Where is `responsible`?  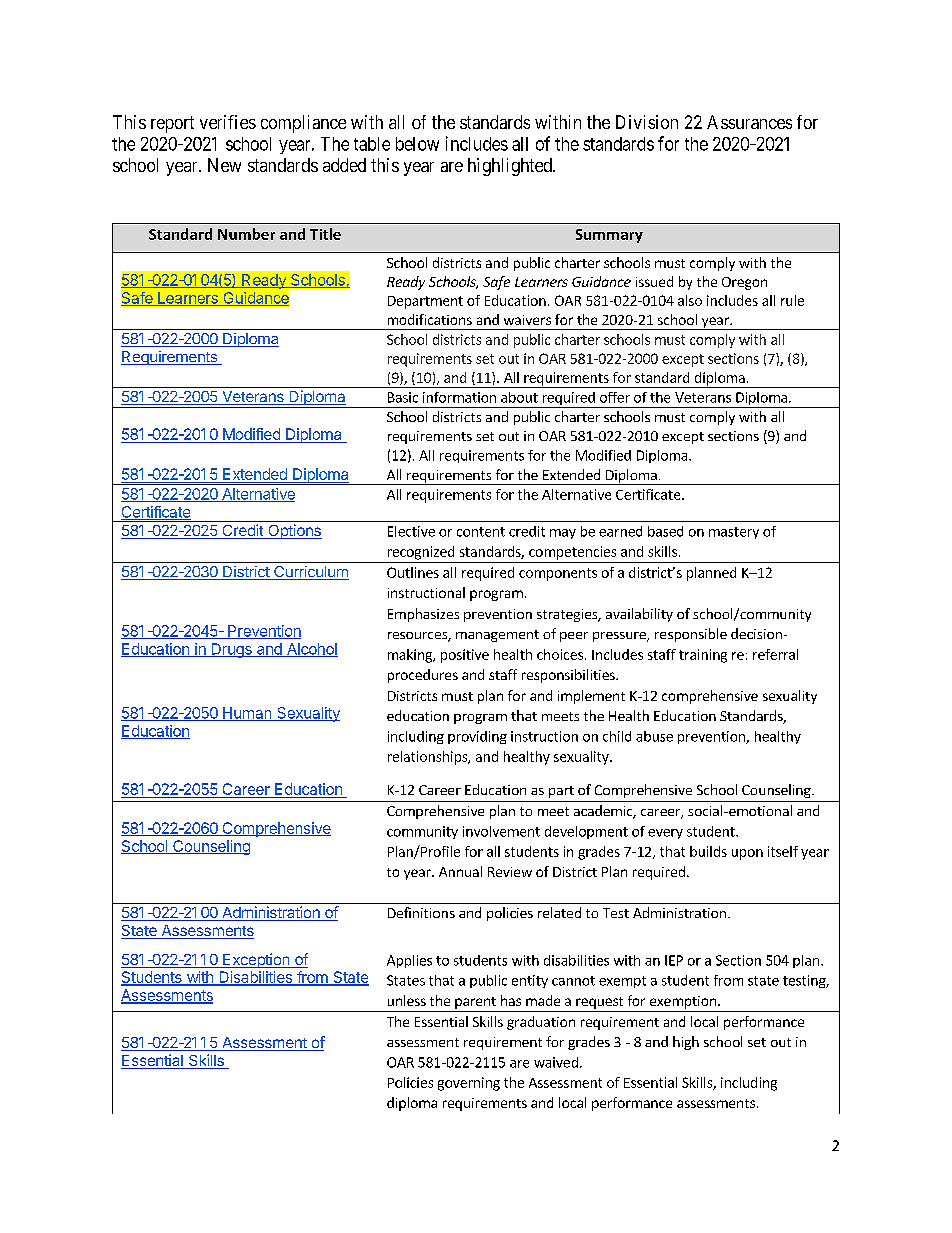 responsible is located at coordinates (691, 635).
